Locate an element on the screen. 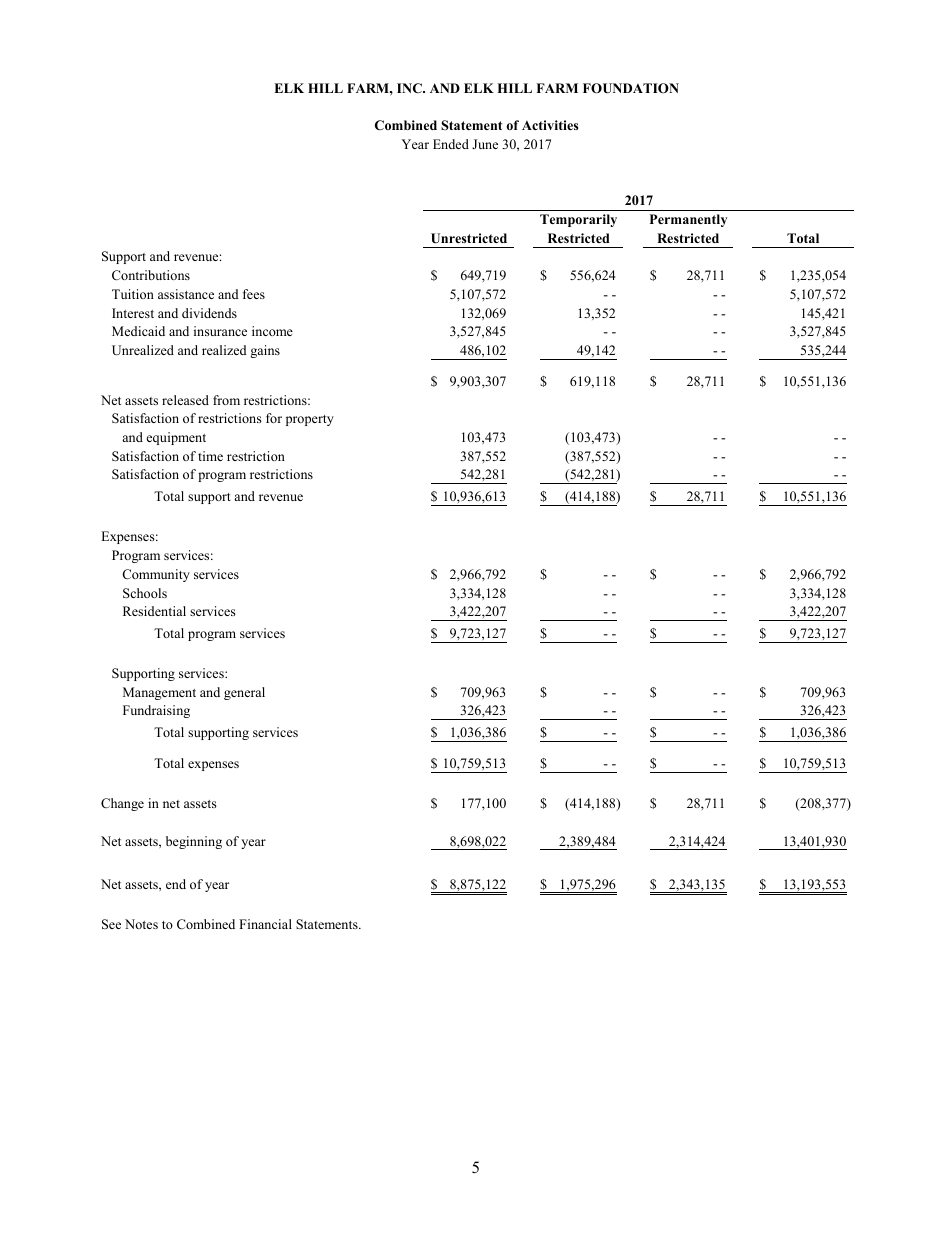 The width and height of the screenshot is (952, 1233). general is located at coordinates (244, 693).
